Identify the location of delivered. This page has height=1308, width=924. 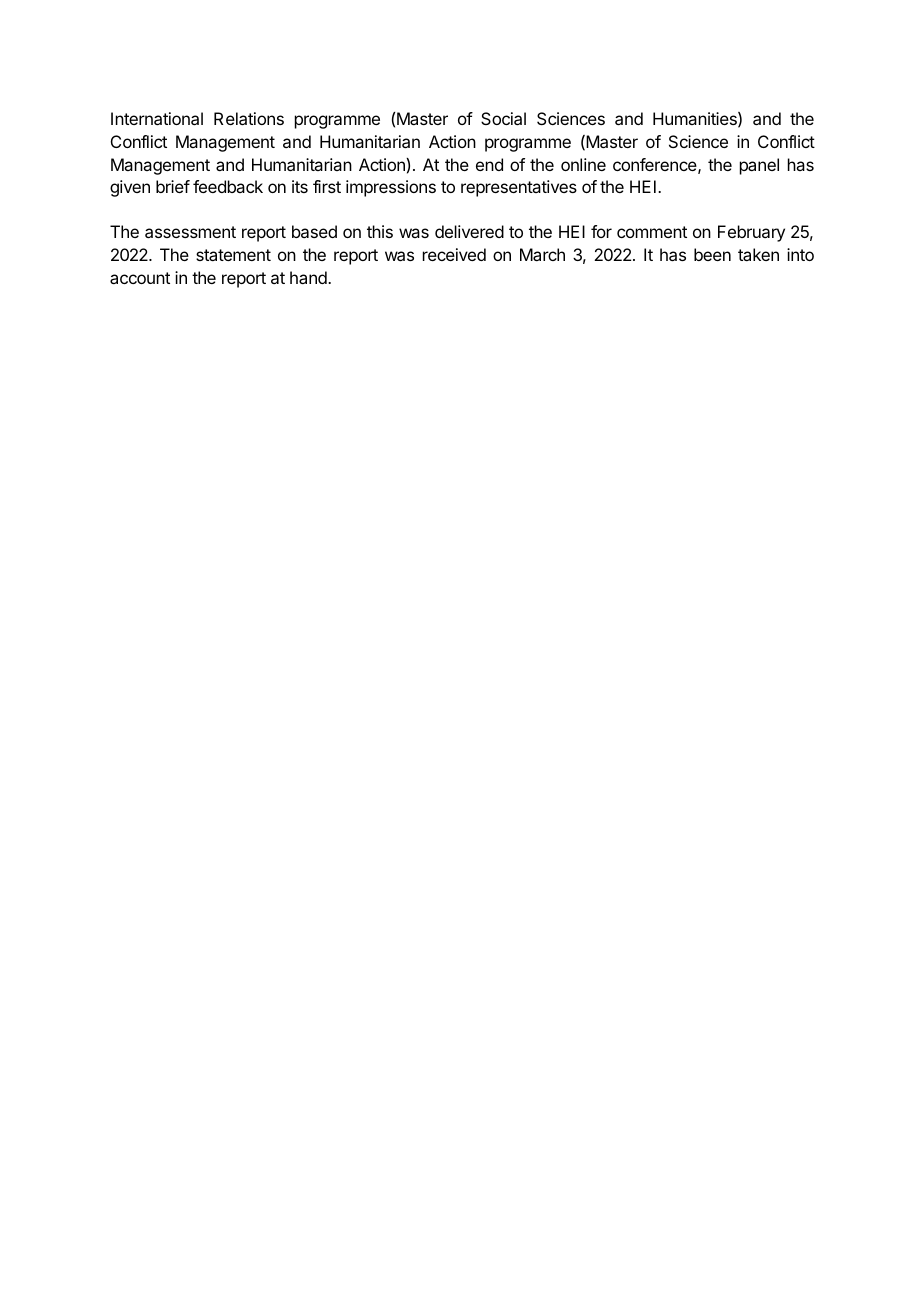
(469, 231).
